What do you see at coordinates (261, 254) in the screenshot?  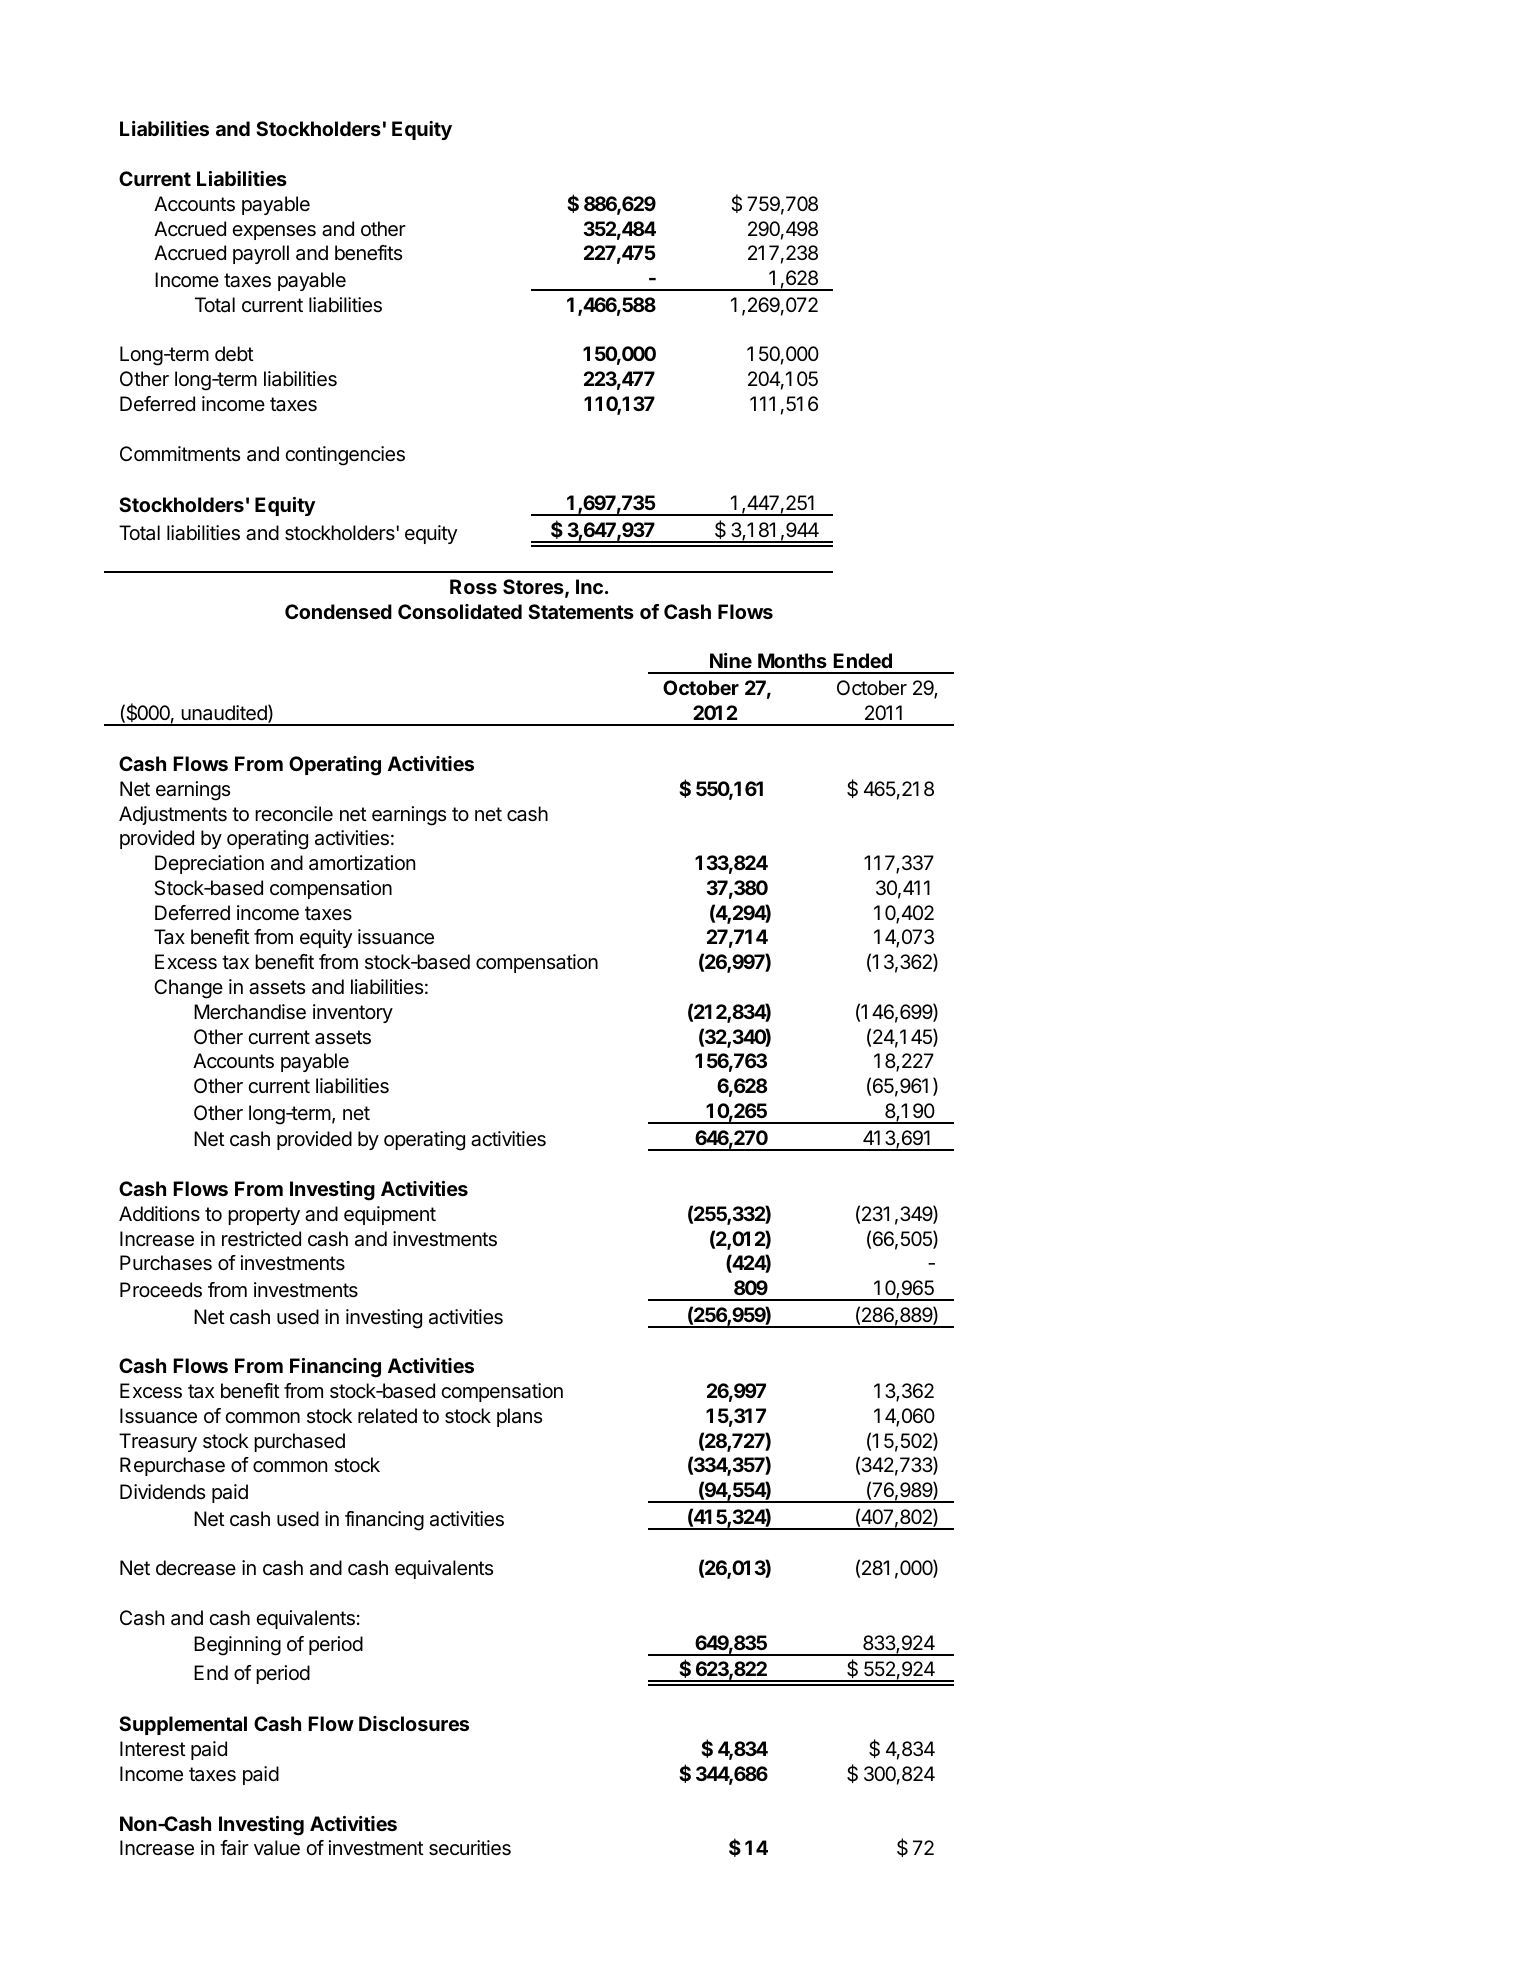 I see `payroll` at bounding box center [261, 254].
